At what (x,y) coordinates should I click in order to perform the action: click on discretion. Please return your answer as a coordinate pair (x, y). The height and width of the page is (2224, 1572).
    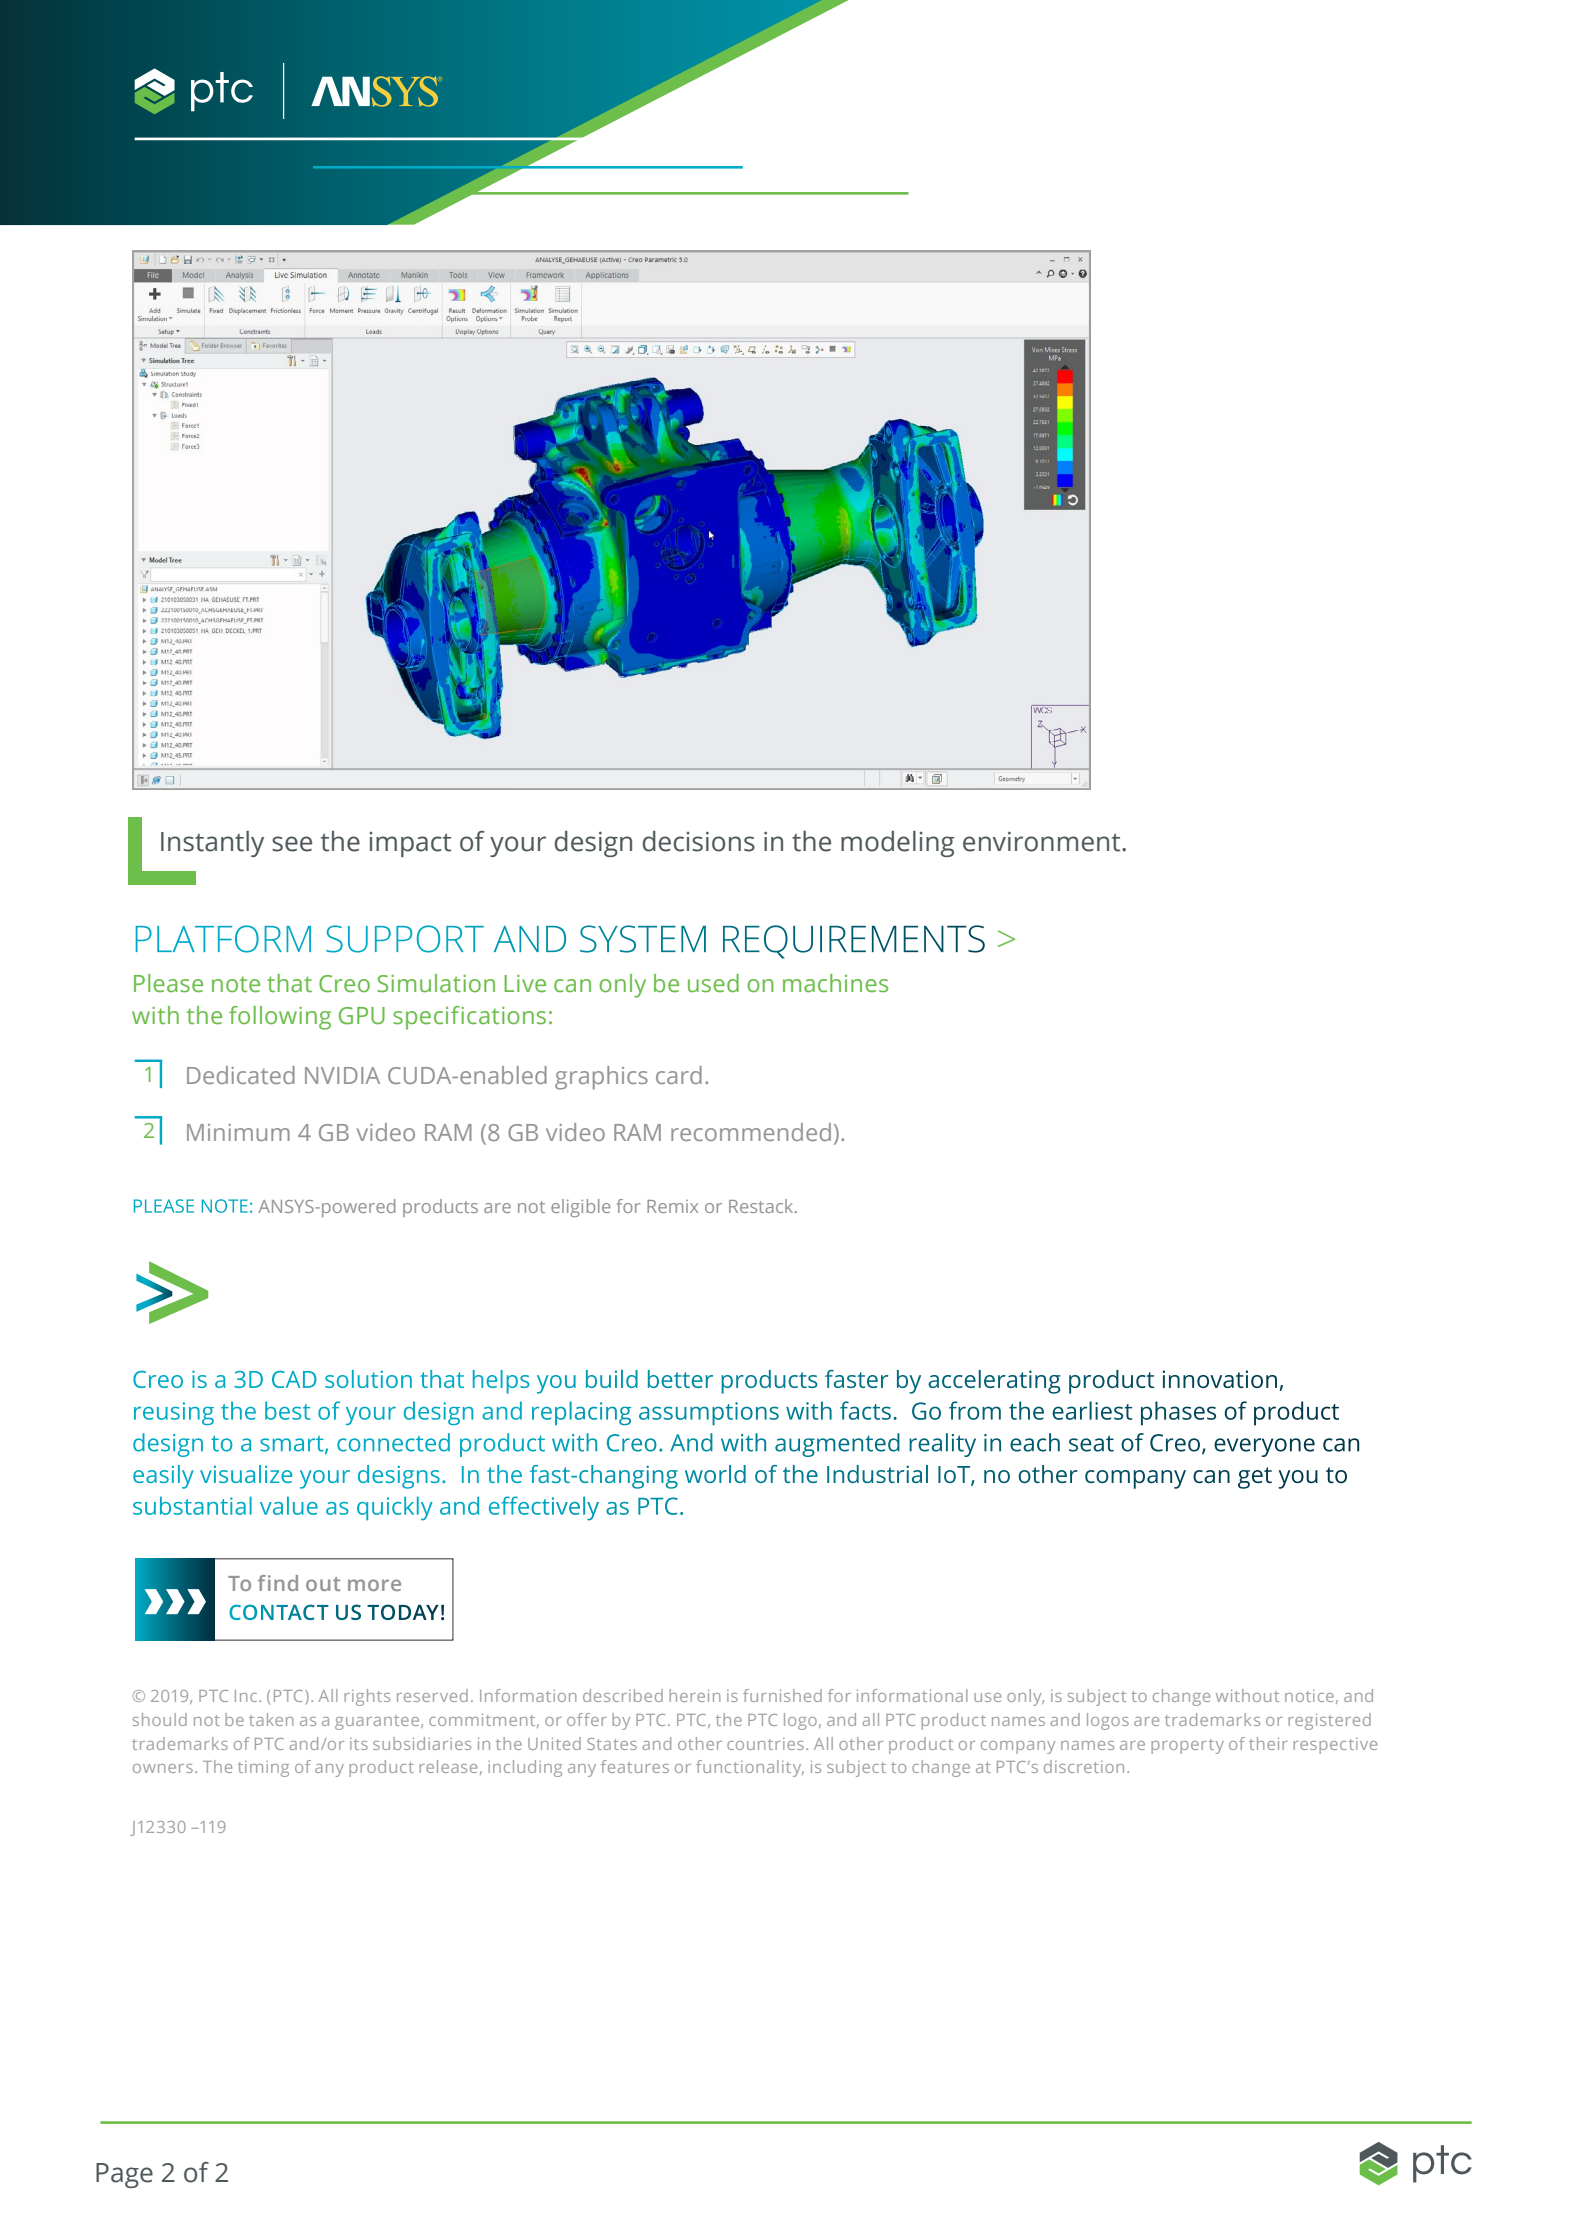
    Looking at the image, I should click on (1084, 1766).
